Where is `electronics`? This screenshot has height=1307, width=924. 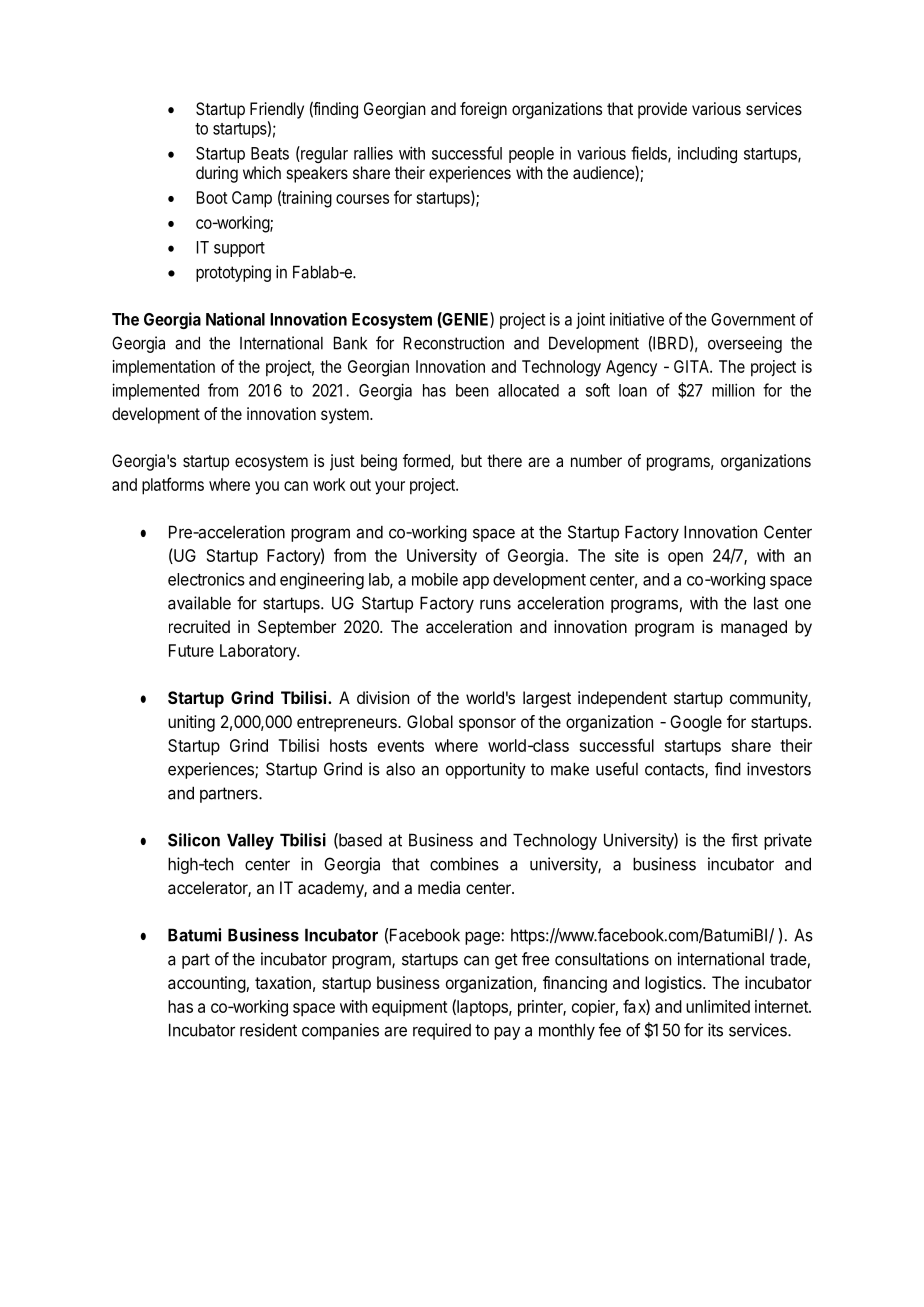
electronics is located at coordinates (206, 579).
